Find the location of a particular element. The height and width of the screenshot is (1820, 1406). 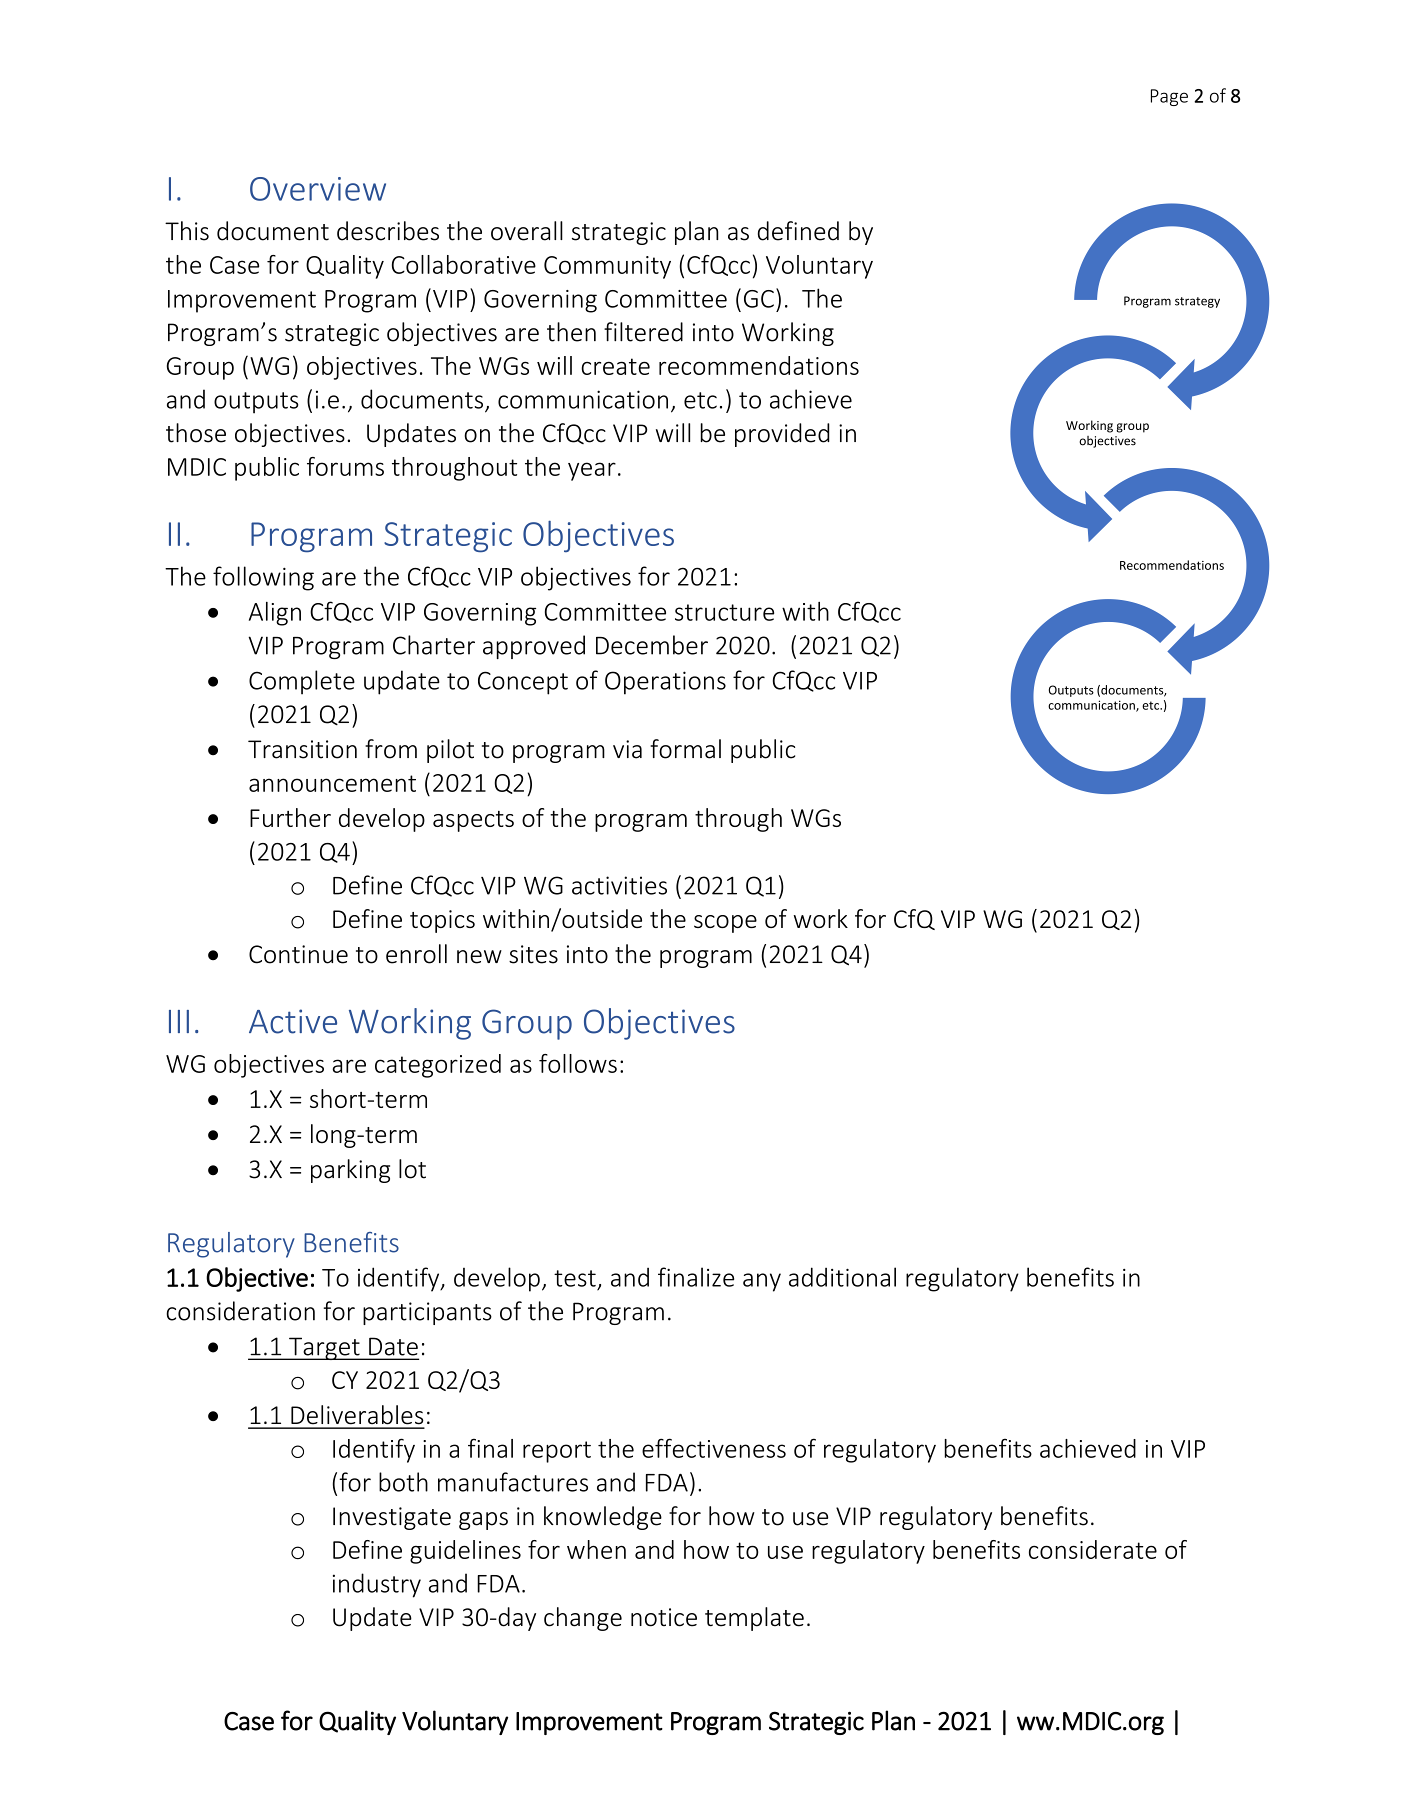

considerate is located at coordinates (1093, 1549).
